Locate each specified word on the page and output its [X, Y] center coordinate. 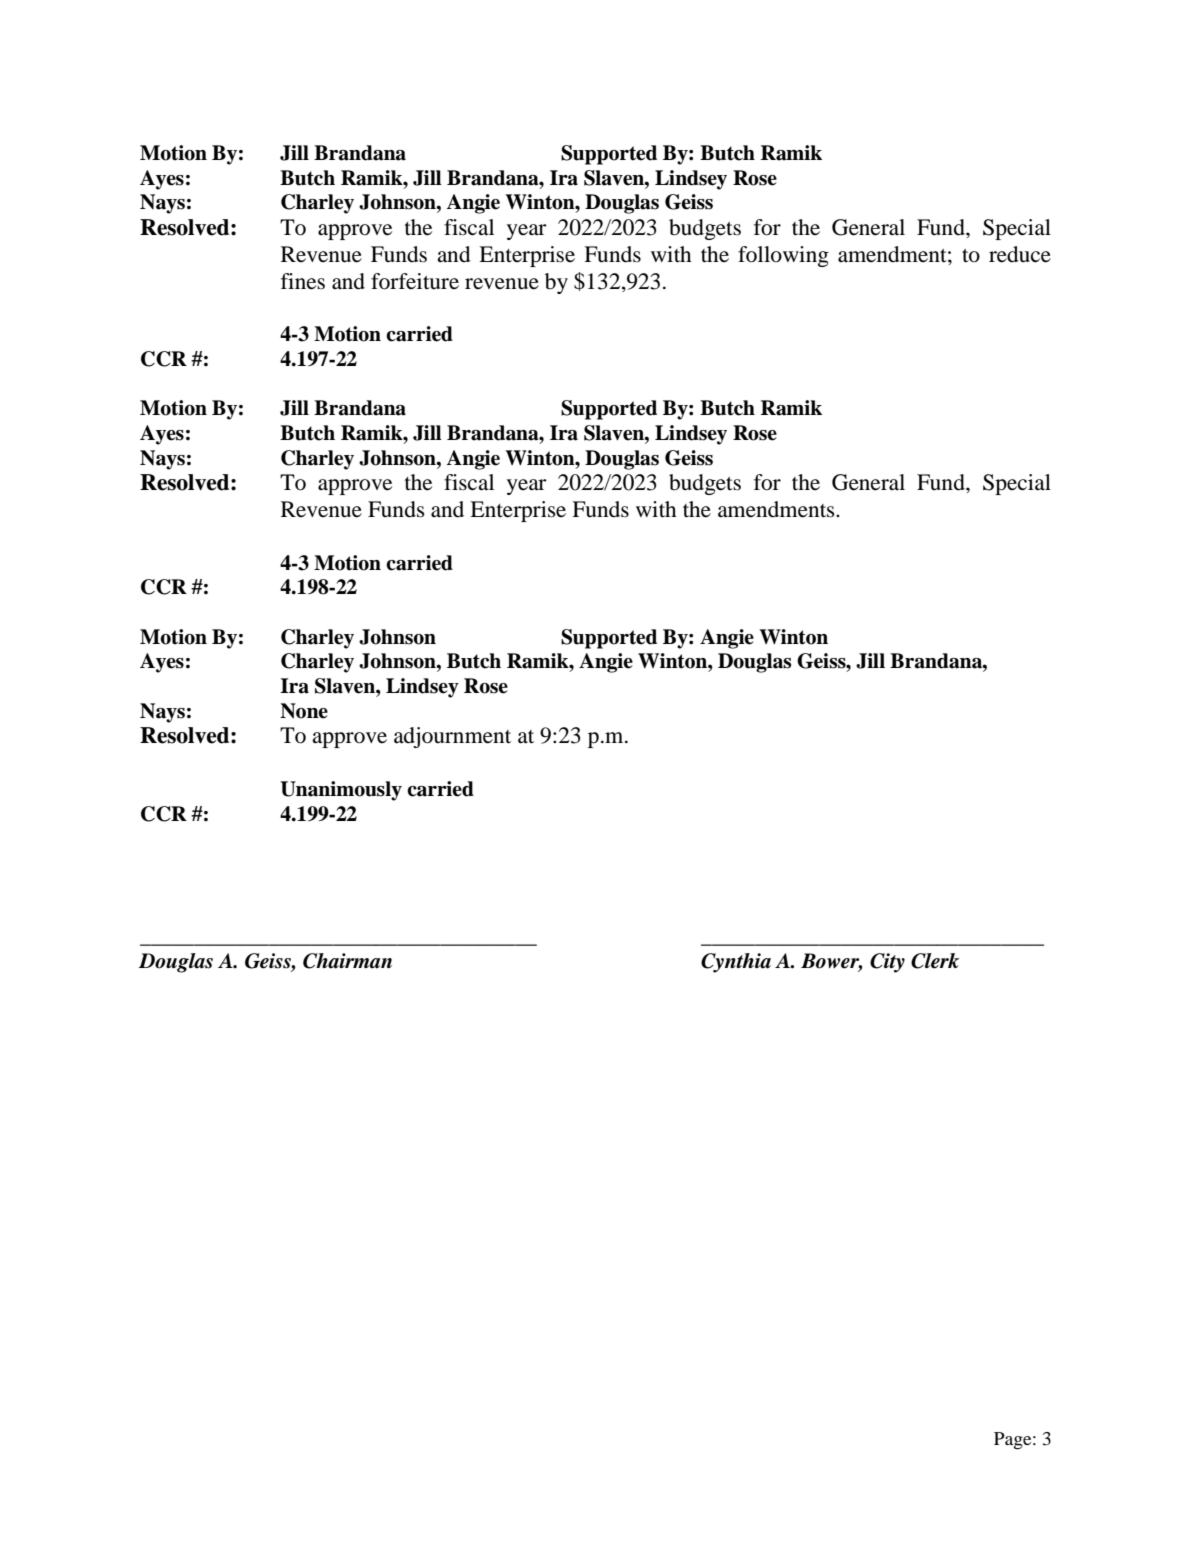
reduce [1020, 254]
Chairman [347, 961]
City [887, 963]
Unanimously [341, 791]
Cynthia [736, 963]
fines [303, 281]
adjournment [452, 737]
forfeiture [415, 281]
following [783, 256]
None [304, 711]
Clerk [935, 961]
